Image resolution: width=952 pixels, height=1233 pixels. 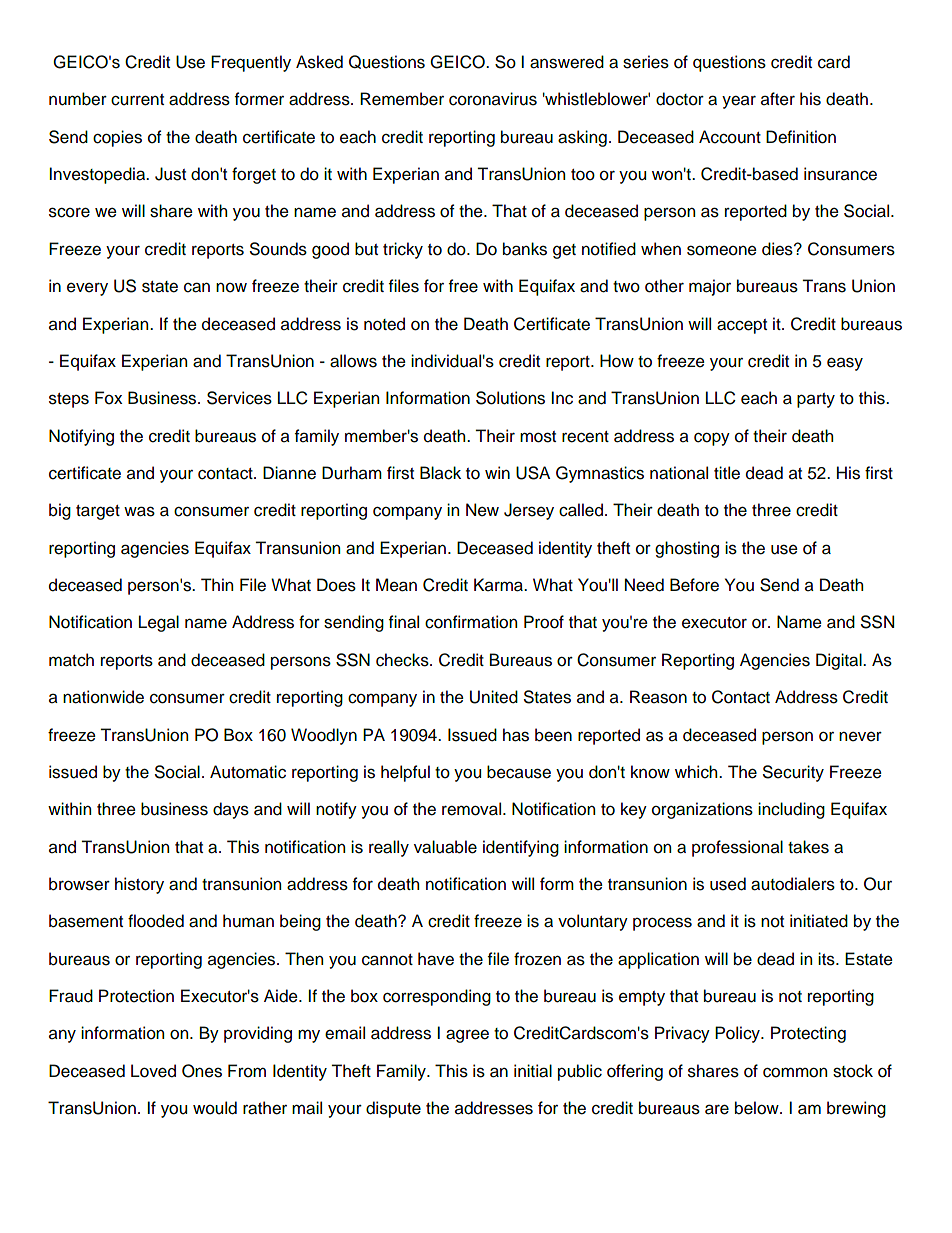 What do you see at coordinates (159, 623) in the page?
I see `Legal` at bounding box center [159, 623].
